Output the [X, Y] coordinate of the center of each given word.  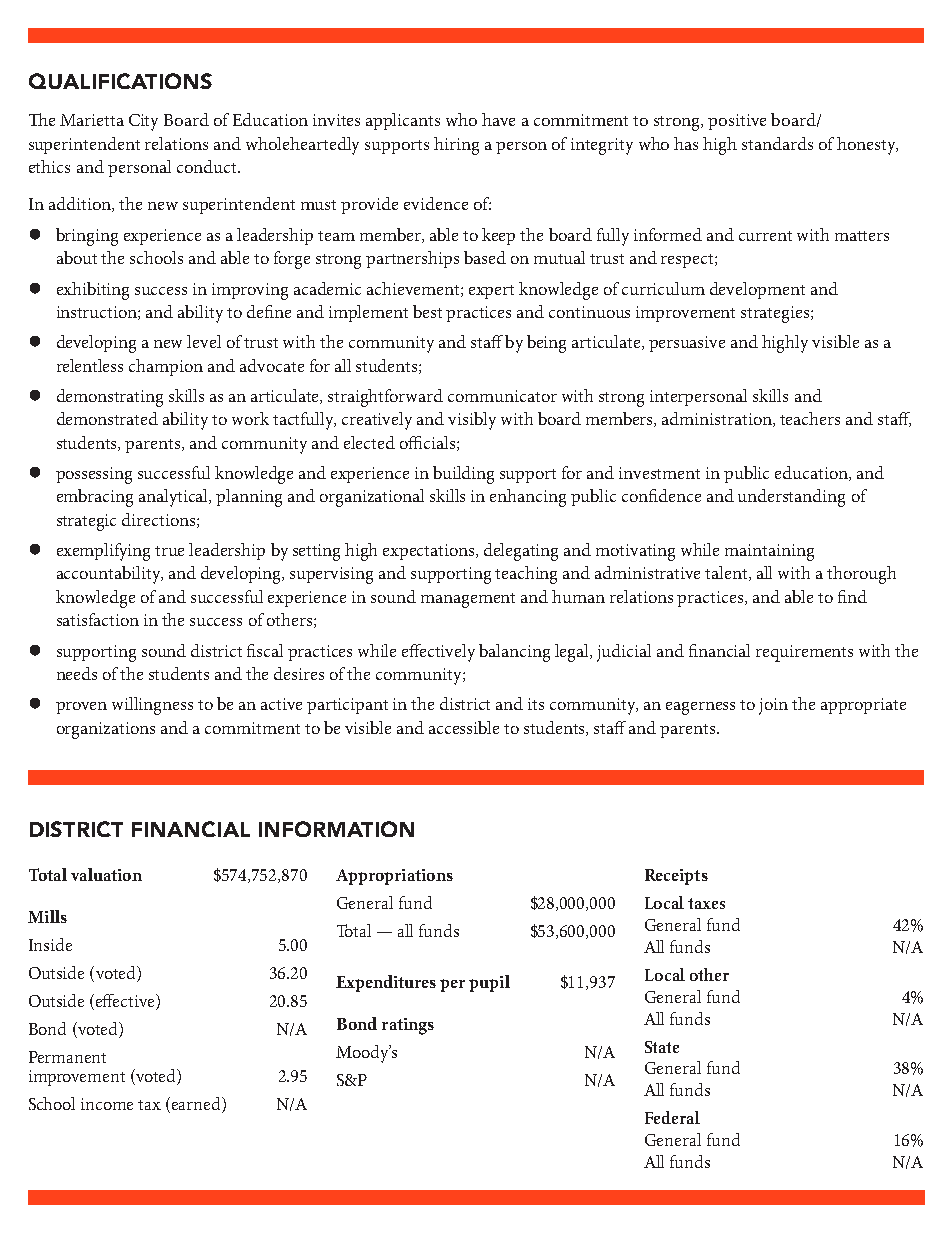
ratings [408, 1026]
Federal [672, 1117]
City [143, 122]
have [498, 119]
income [107, 1104]
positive [737, 122]
